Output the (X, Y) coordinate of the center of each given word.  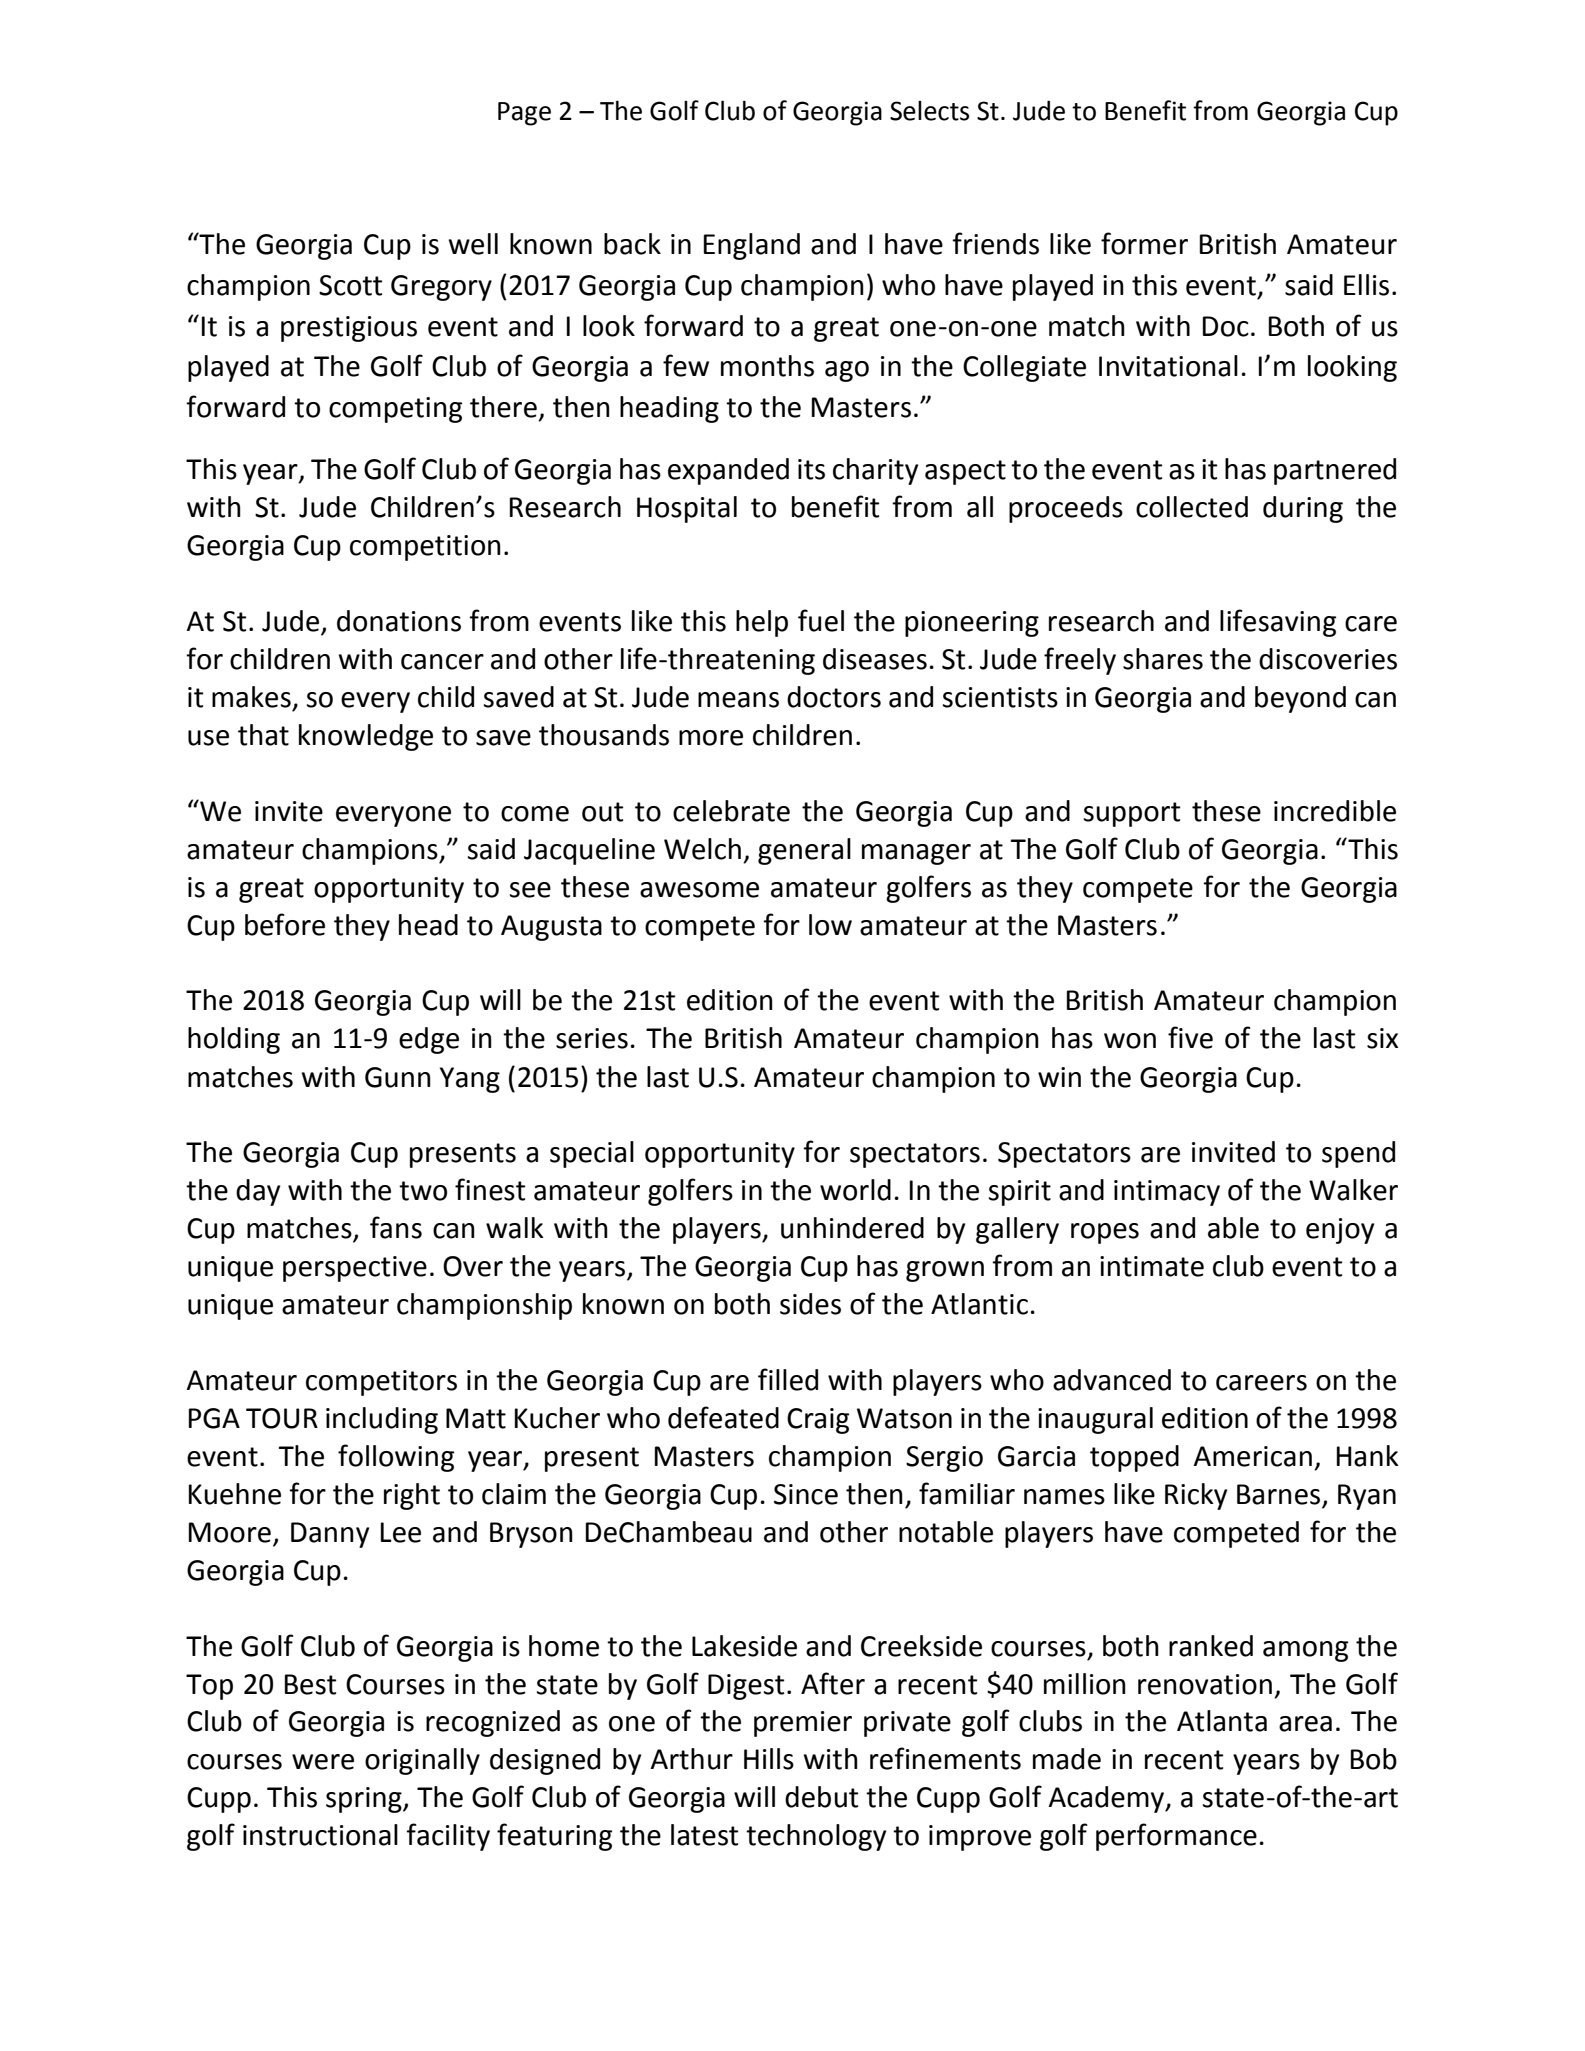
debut (821, 1797)
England (752, 246)
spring (365, 1800)
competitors (381, 1383)
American (1253, 1456)
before (285, 924)
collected (1192, 507)
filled (788, 1379)
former (1144, 243)
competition (425, 548)
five (1190, 1037)
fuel (821, 620)
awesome (699, 890)
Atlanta (1222, 1721)
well (473, 244)
